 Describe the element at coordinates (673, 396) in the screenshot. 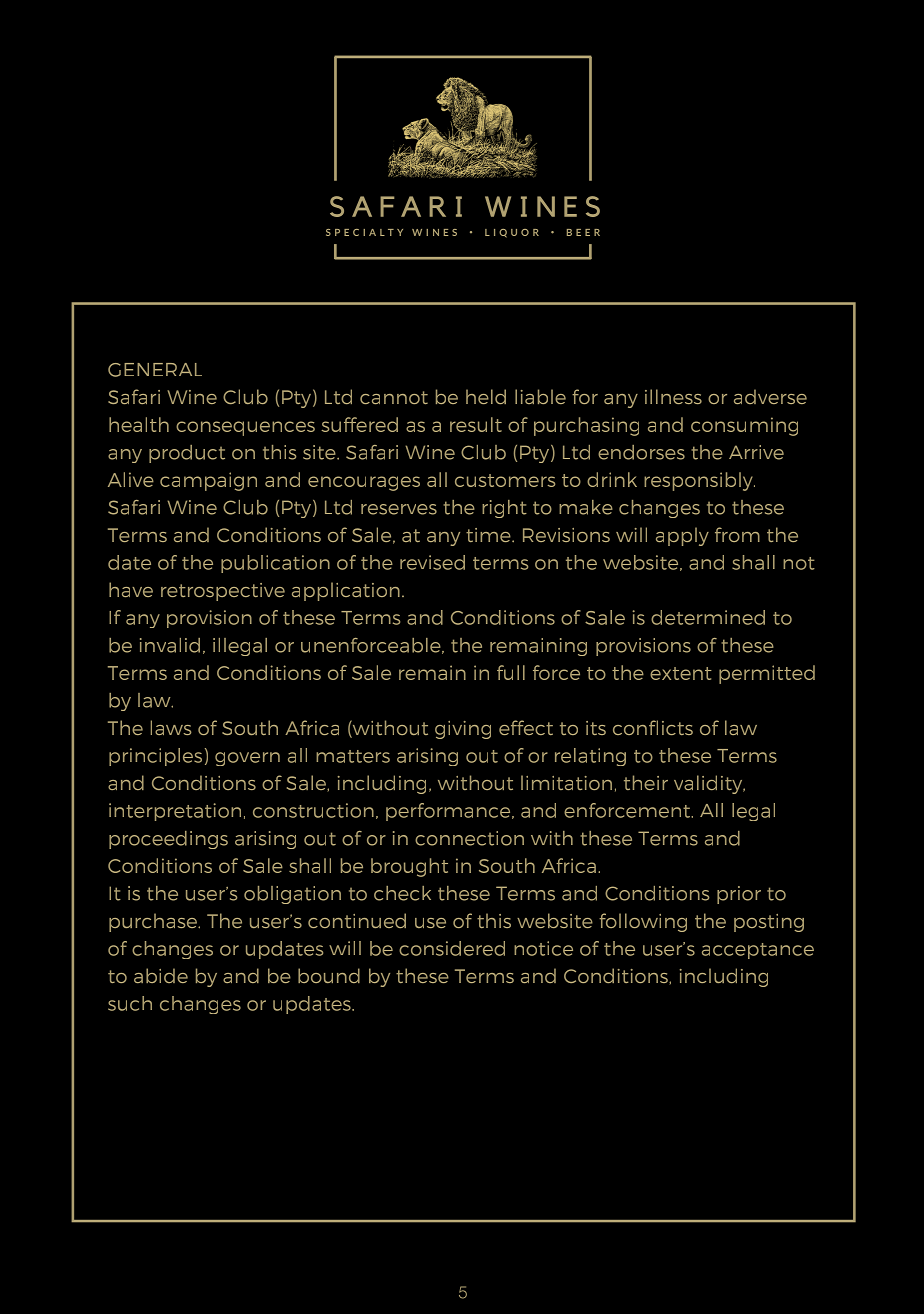

I see `illness` at that location.
